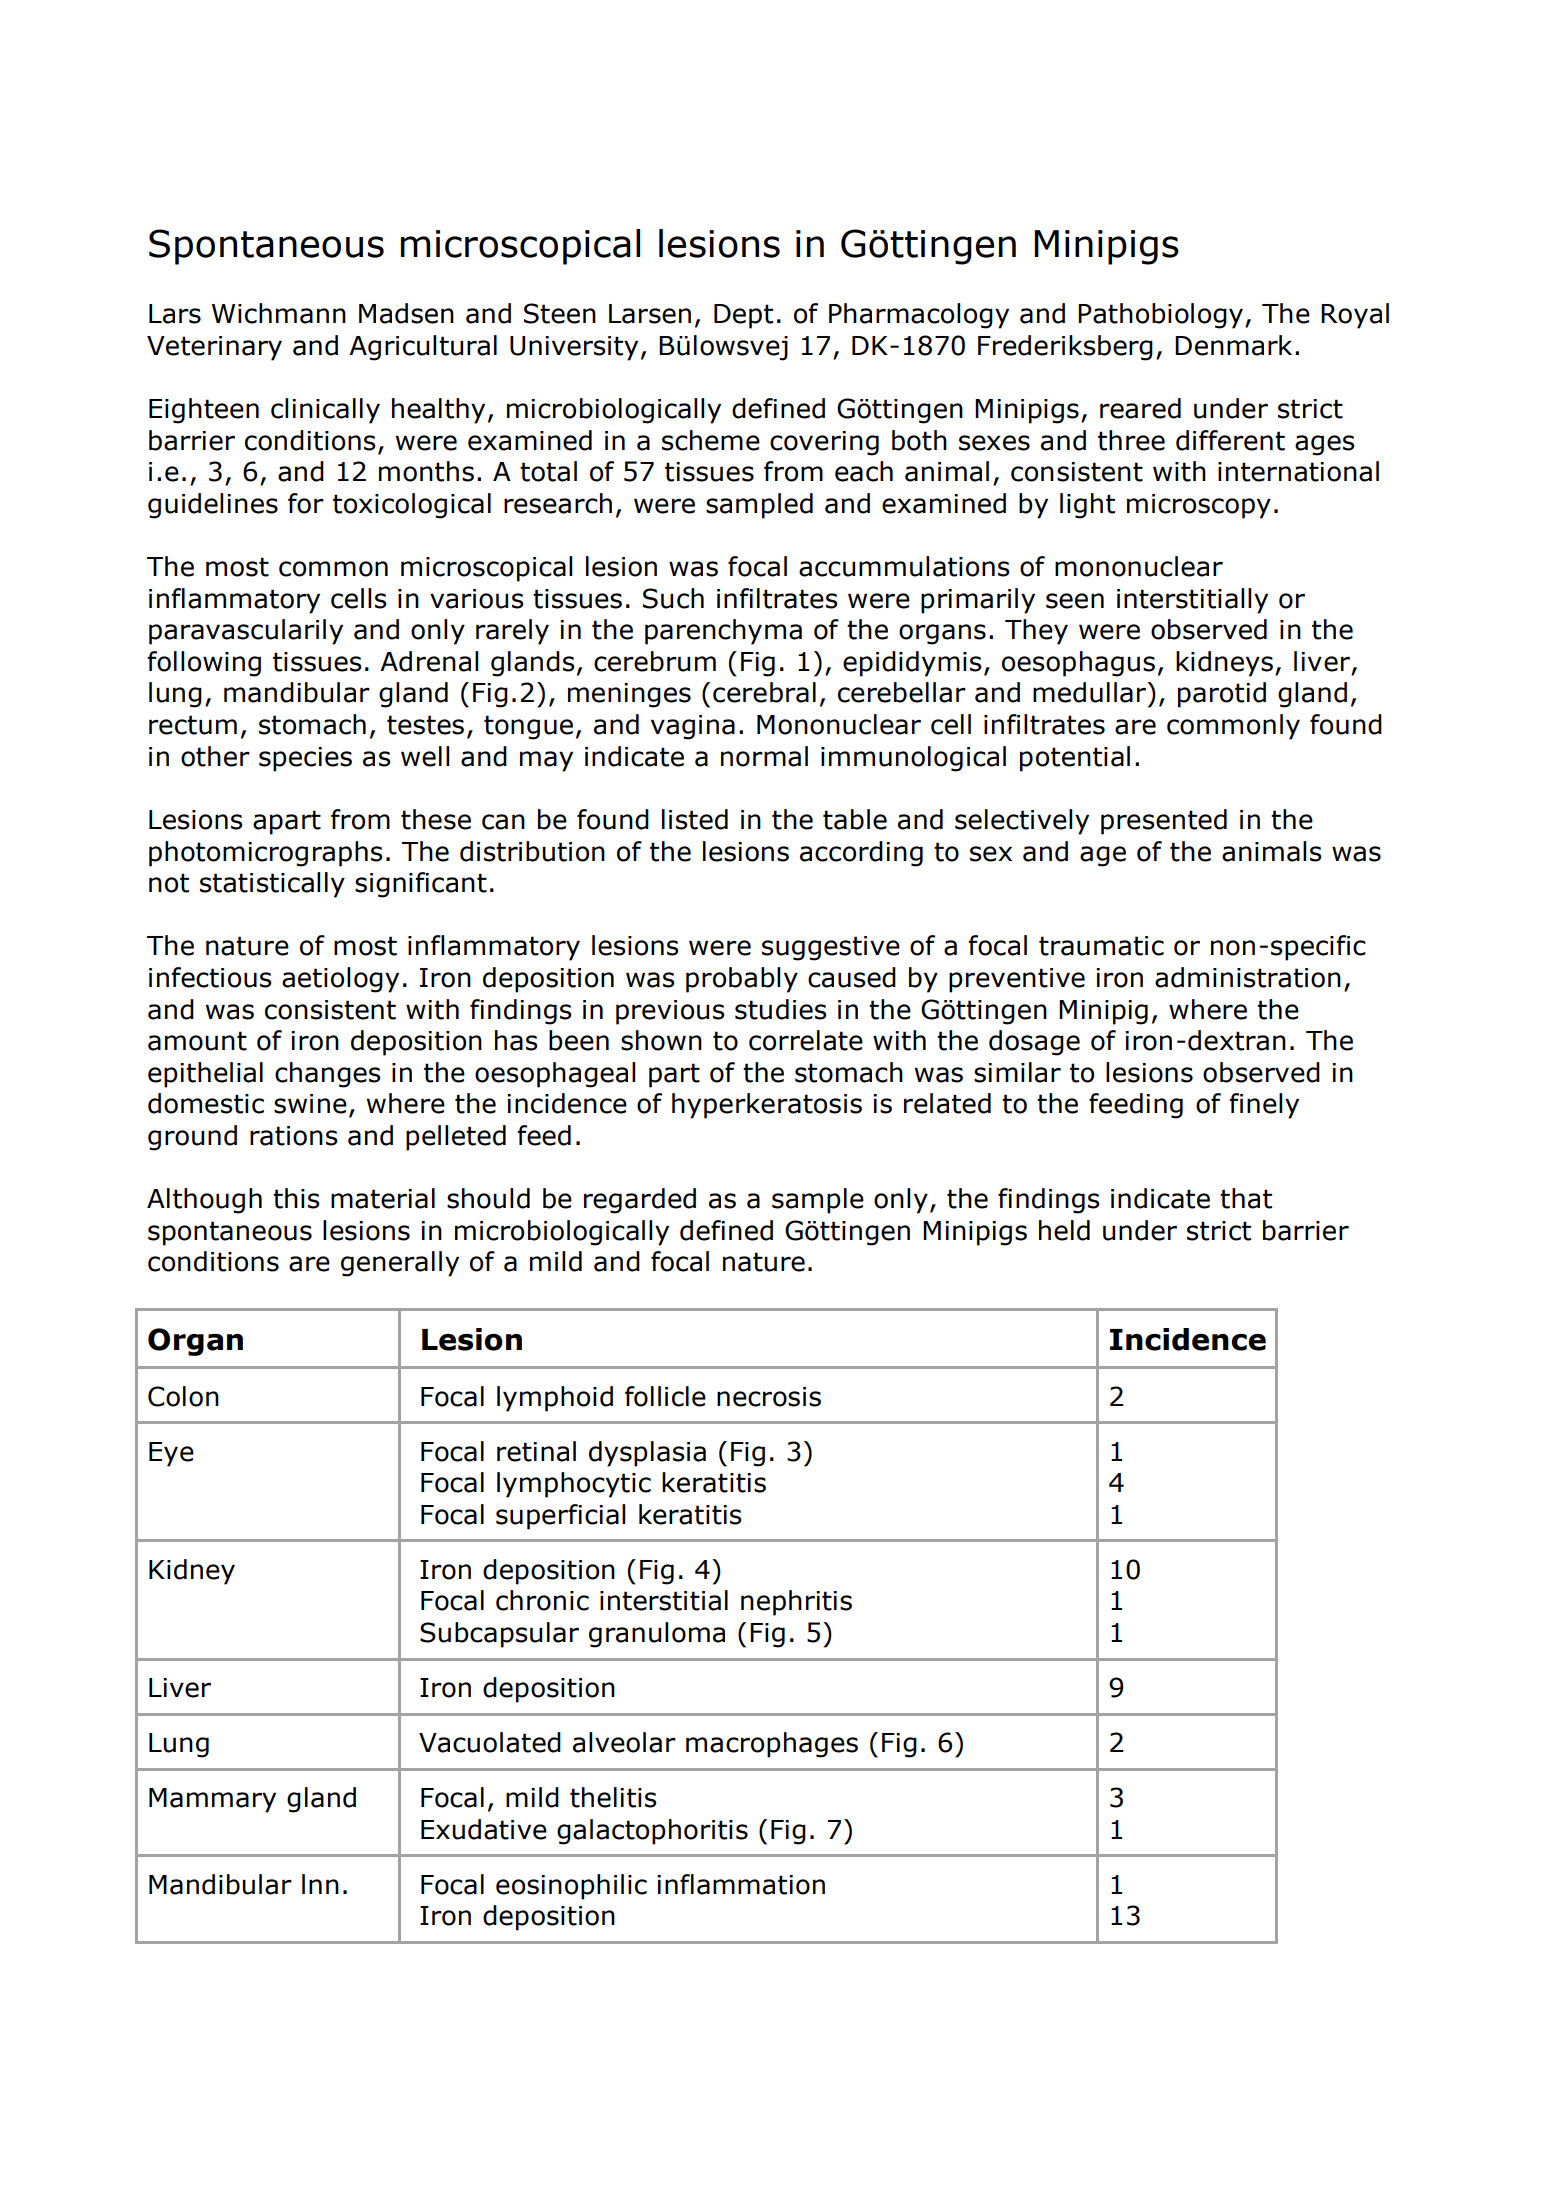 The image size is (1548, 2189). What do you see at coordinates (305, 759) in the screenshot?
I see `species` at bounding box center [305, 759].
